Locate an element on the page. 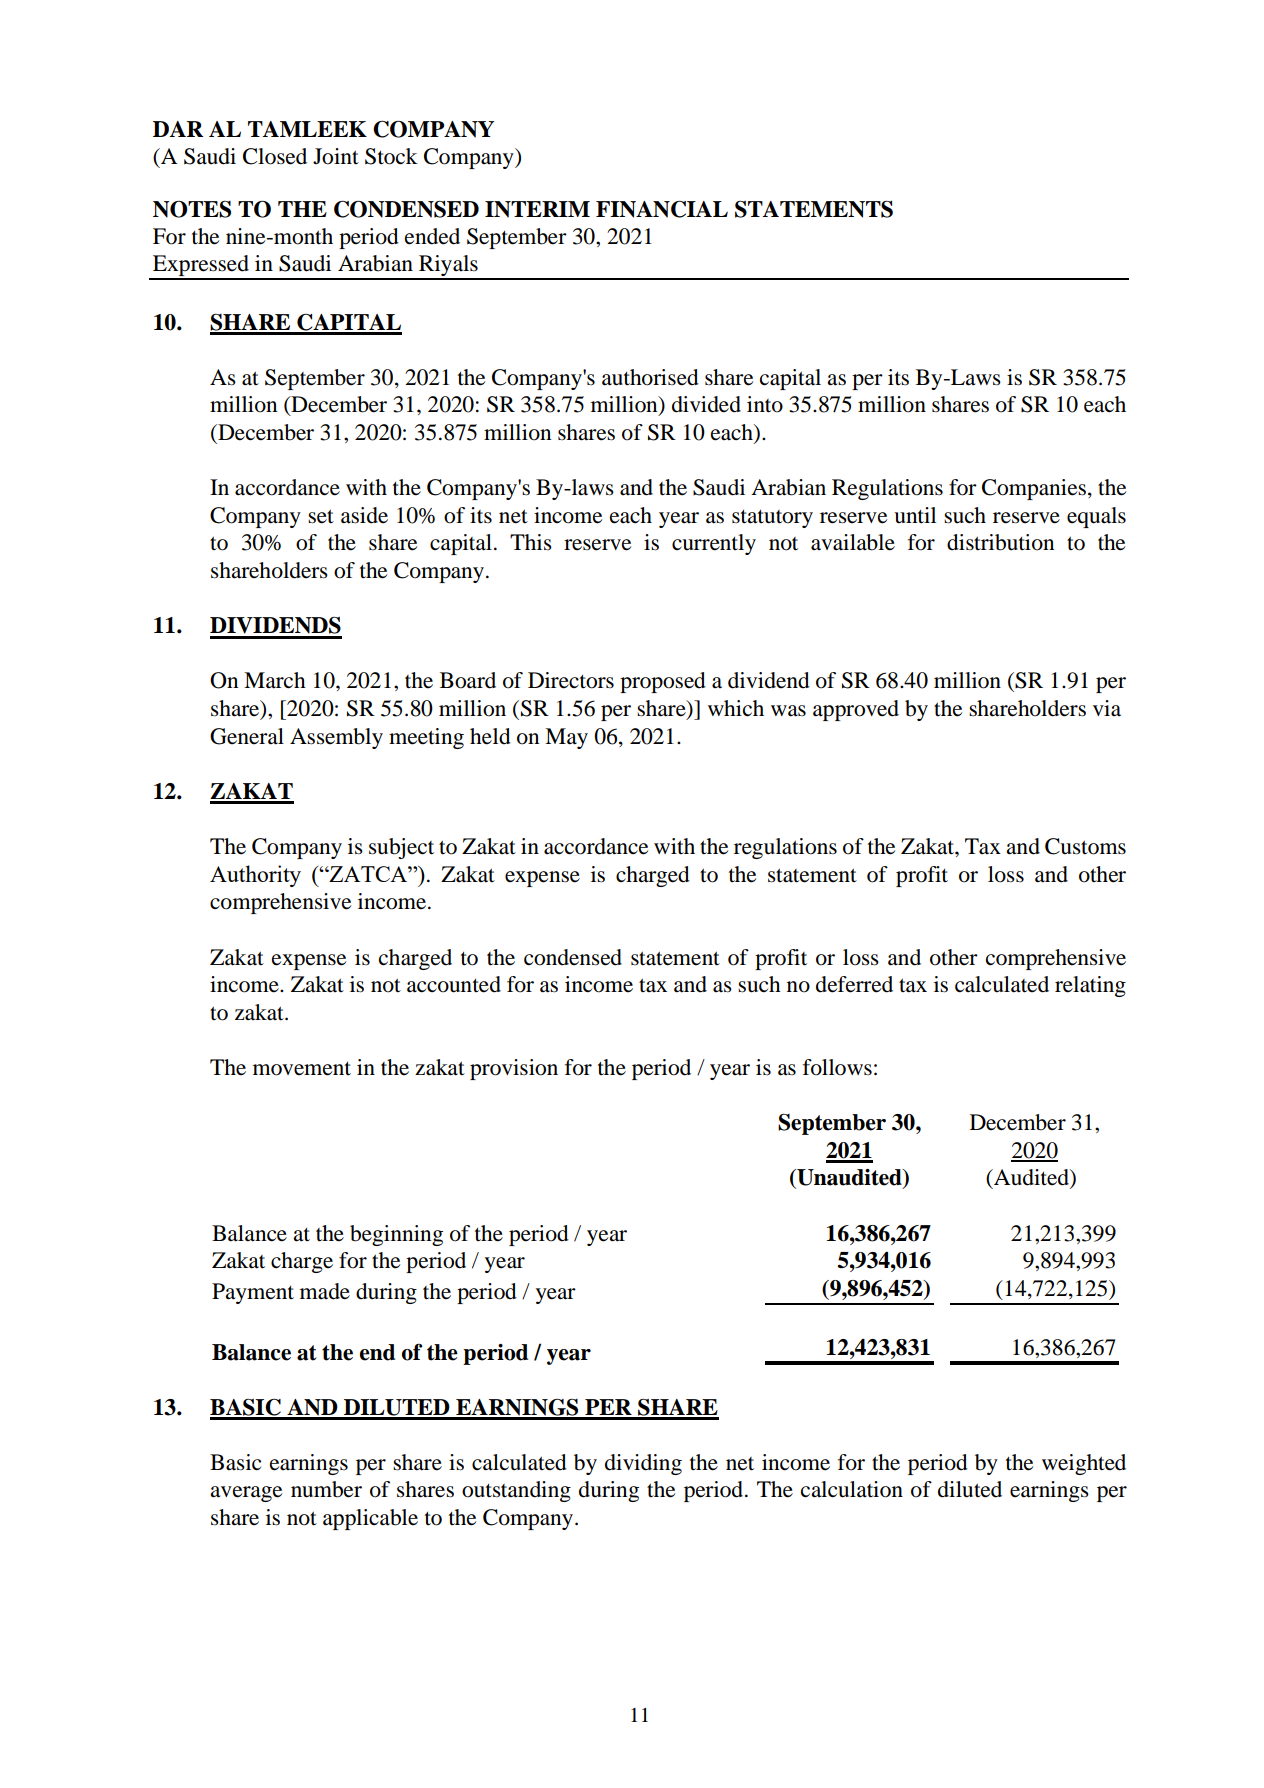 Image resolution: width=1264 pixels, height=1788 pixels. May is located at coordinates (566, 738).
